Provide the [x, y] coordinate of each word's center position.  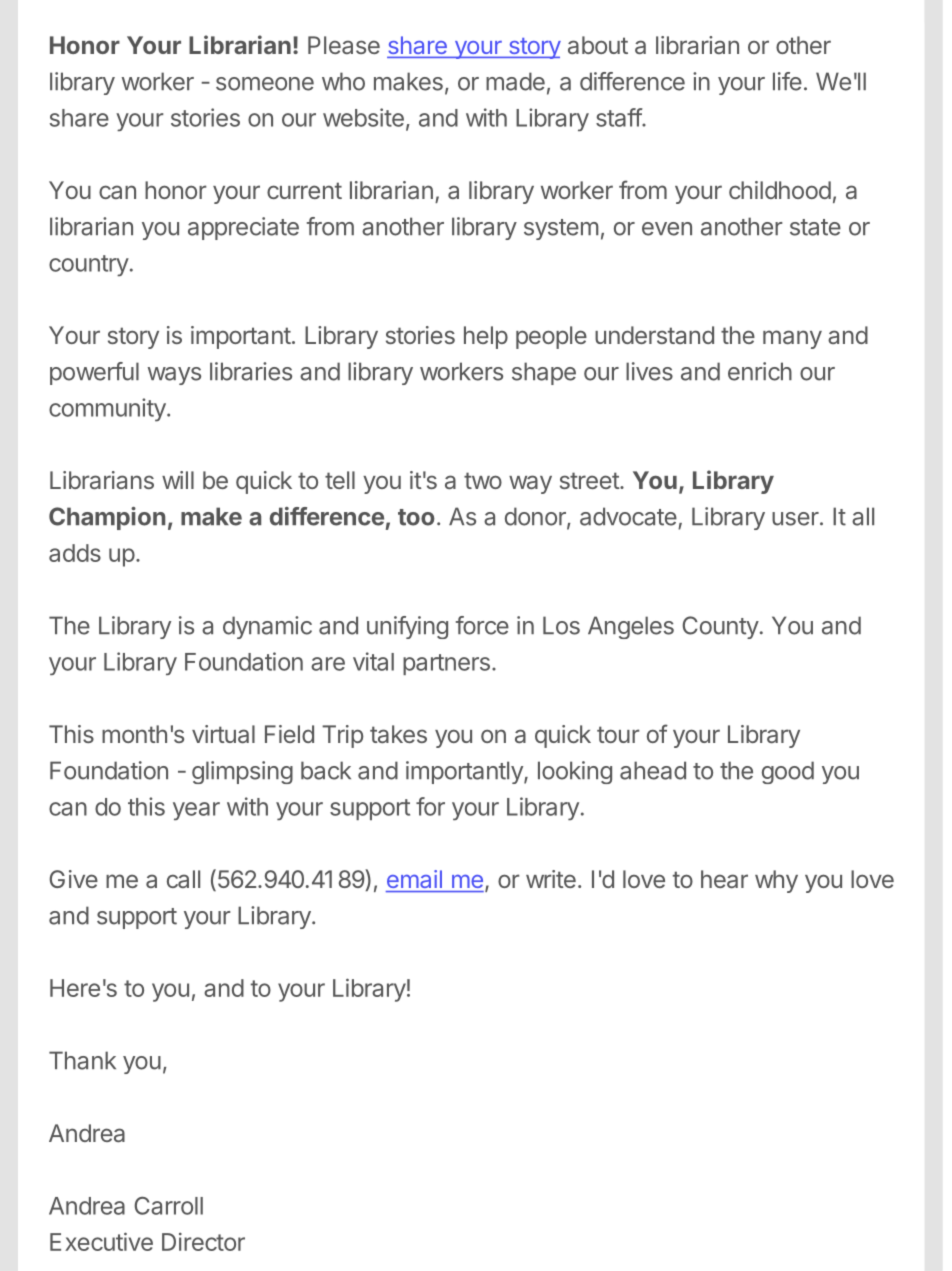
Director [203, 1242]
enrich [760, 371]
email [414, 879]
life [787, 81]
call [183, 879]
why [776, 881]
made [515, 81]
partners [446, 664]
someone [265, 84]
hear [724, 879]
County [720, 627]
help [486, 337]
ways [174, 376]
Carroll [168, 1205]
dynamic [267, 627]
